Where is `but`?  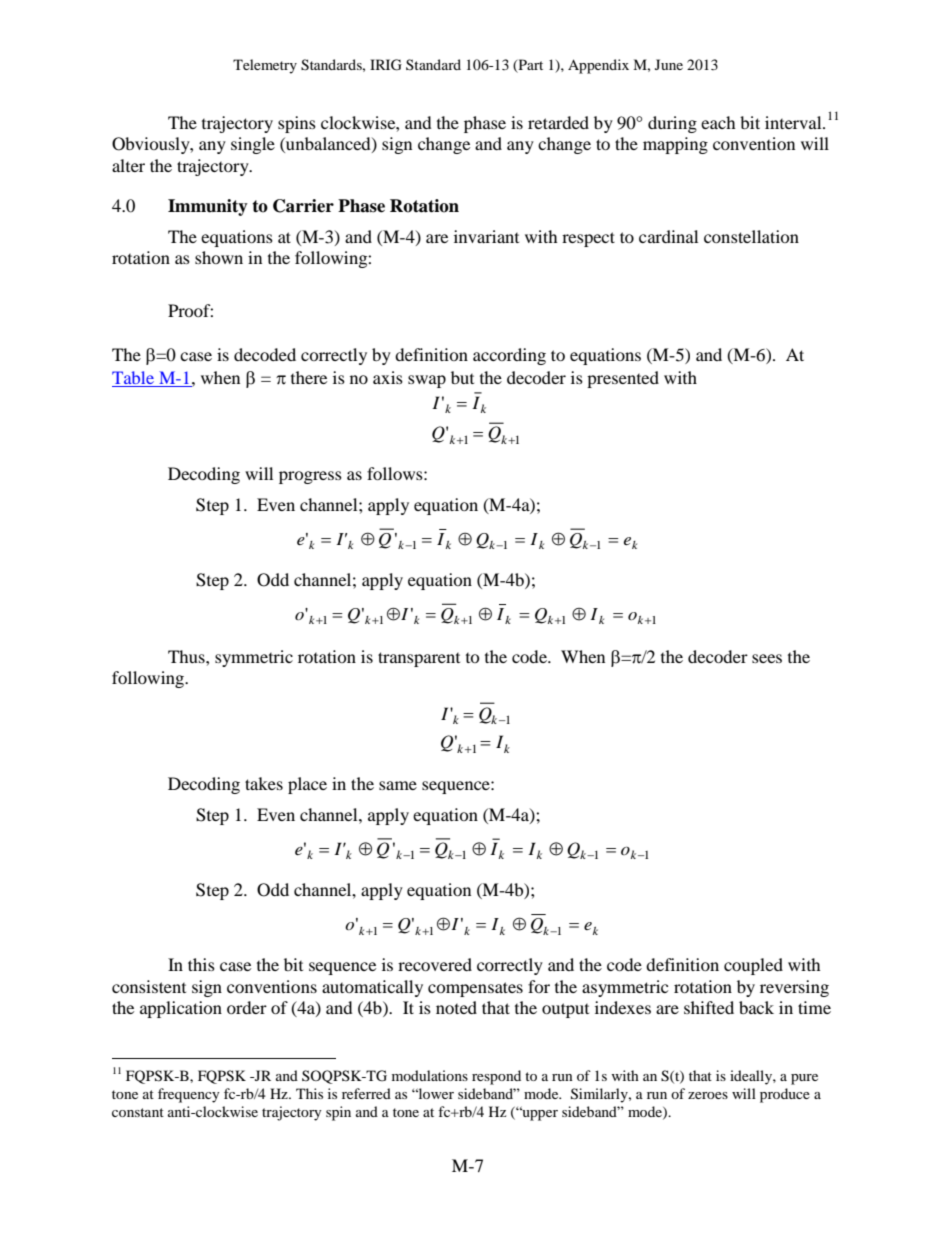 but is located at coordinates (462, 377).
